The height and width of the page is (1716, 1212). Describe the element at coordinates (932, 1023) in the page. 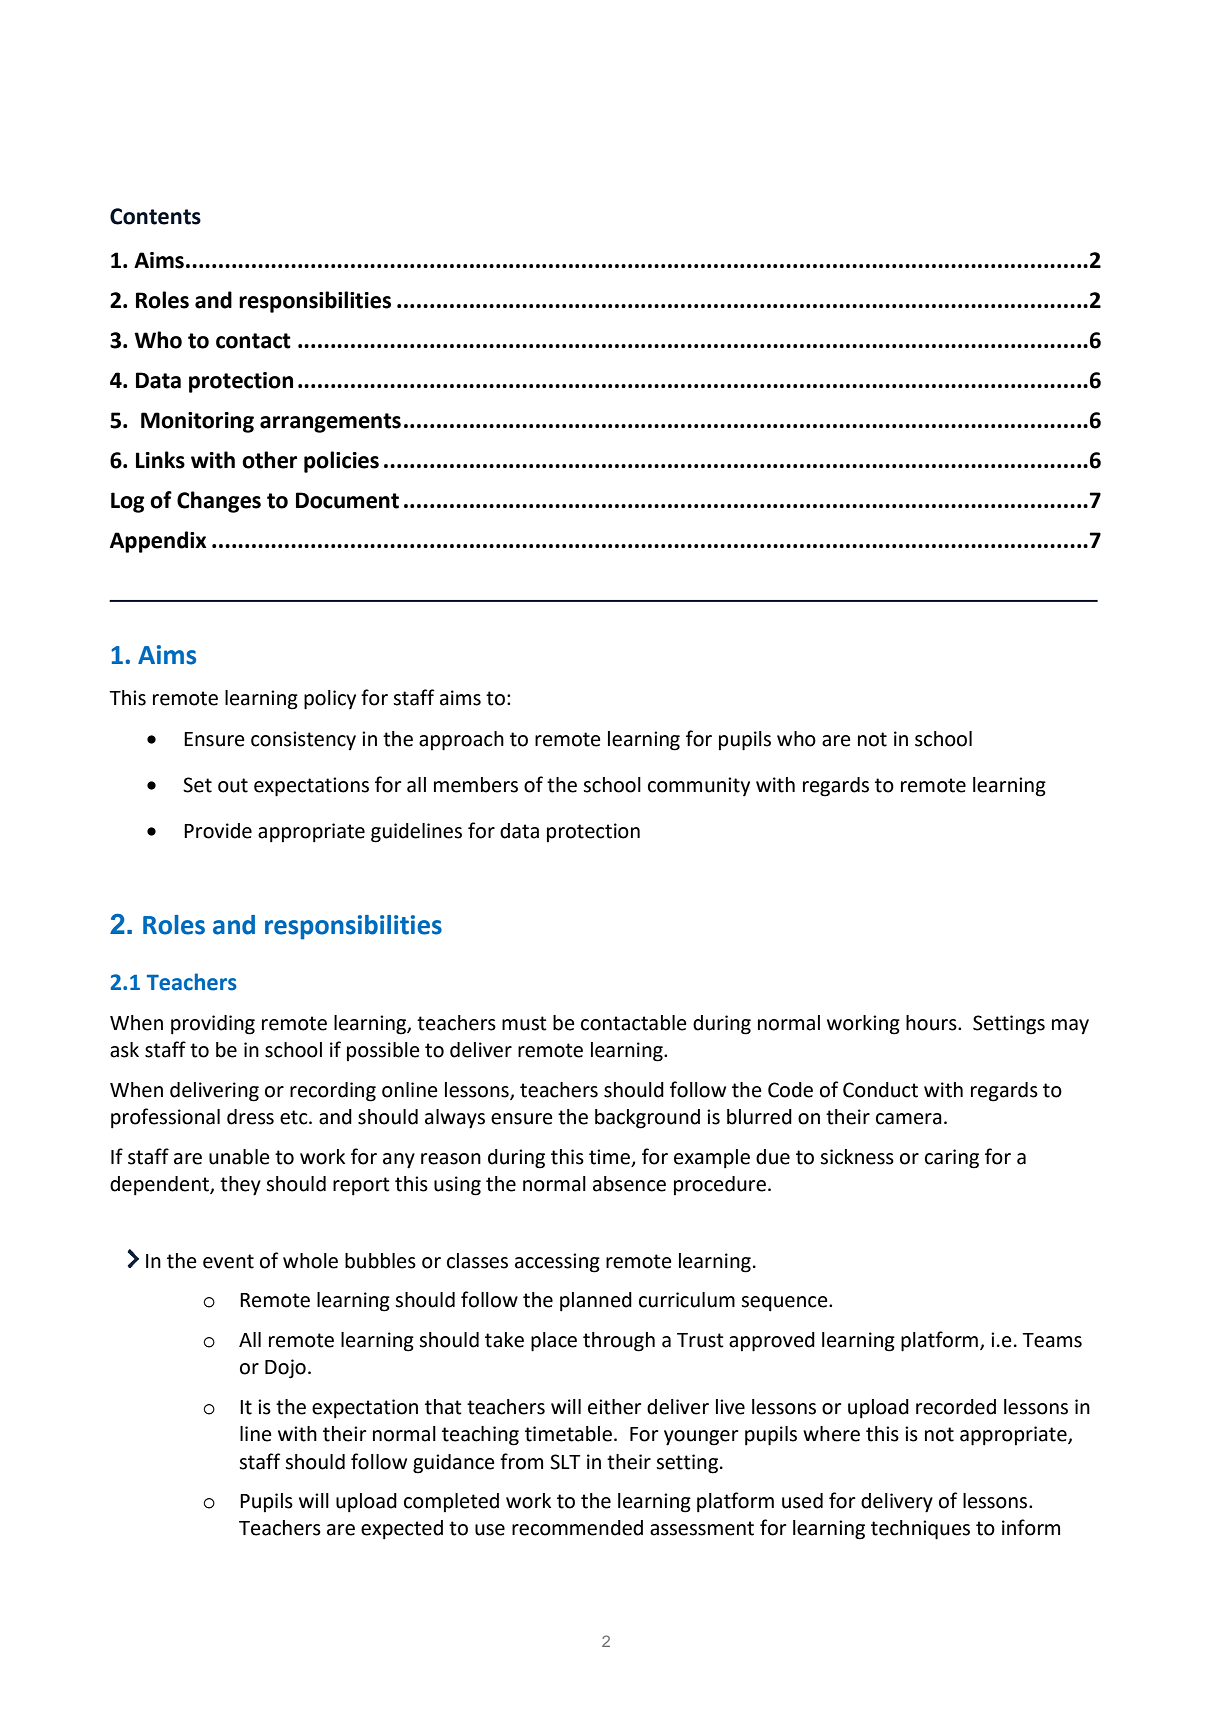

I see `hours` at that location.
